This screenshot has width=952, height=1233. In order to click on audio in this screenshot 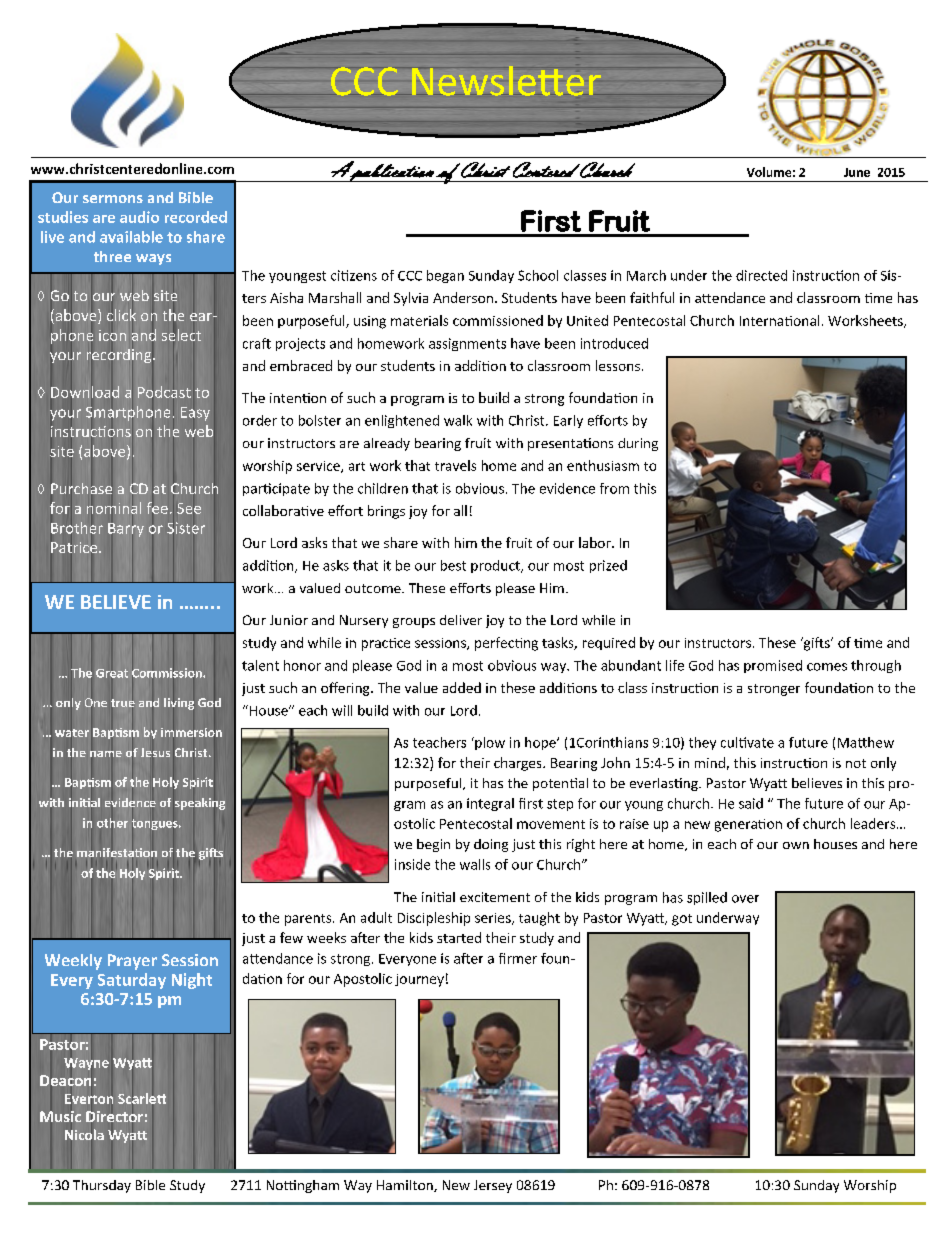, I will do `click(139, 217)`.
